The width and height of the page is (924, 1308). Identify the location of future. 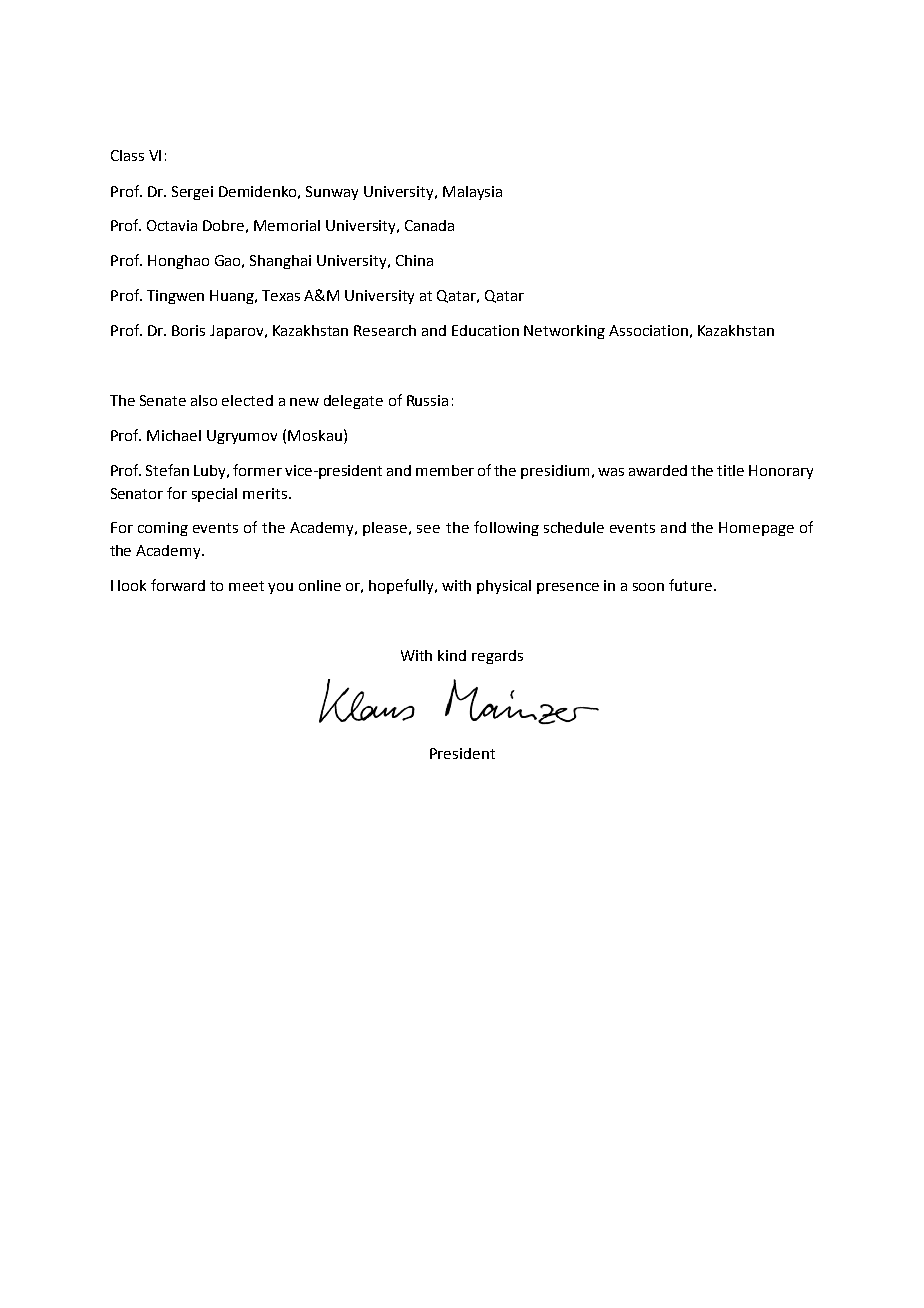
(692, 585).
